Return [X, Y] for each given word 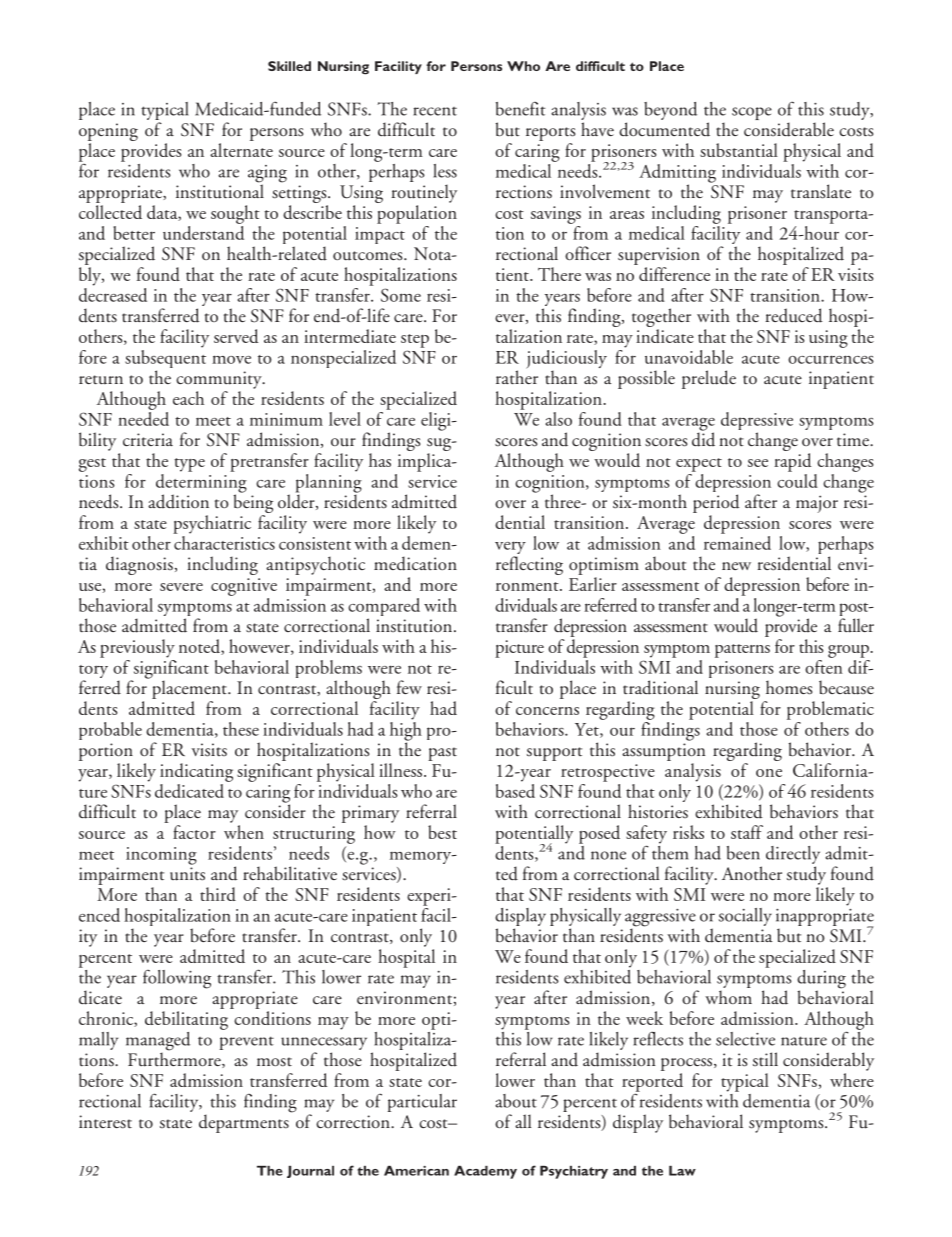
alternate [241, 150]
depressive [757, 422]
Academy [485, 1172]
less [445, 171]
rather [517, 376]
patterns [742, 651]
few [409, 687]
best [442, 832]
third [218, 894]
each [188, 398]
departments [244, 1123]
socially [745, 917]
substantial [739, 150]
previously [137, 648]
